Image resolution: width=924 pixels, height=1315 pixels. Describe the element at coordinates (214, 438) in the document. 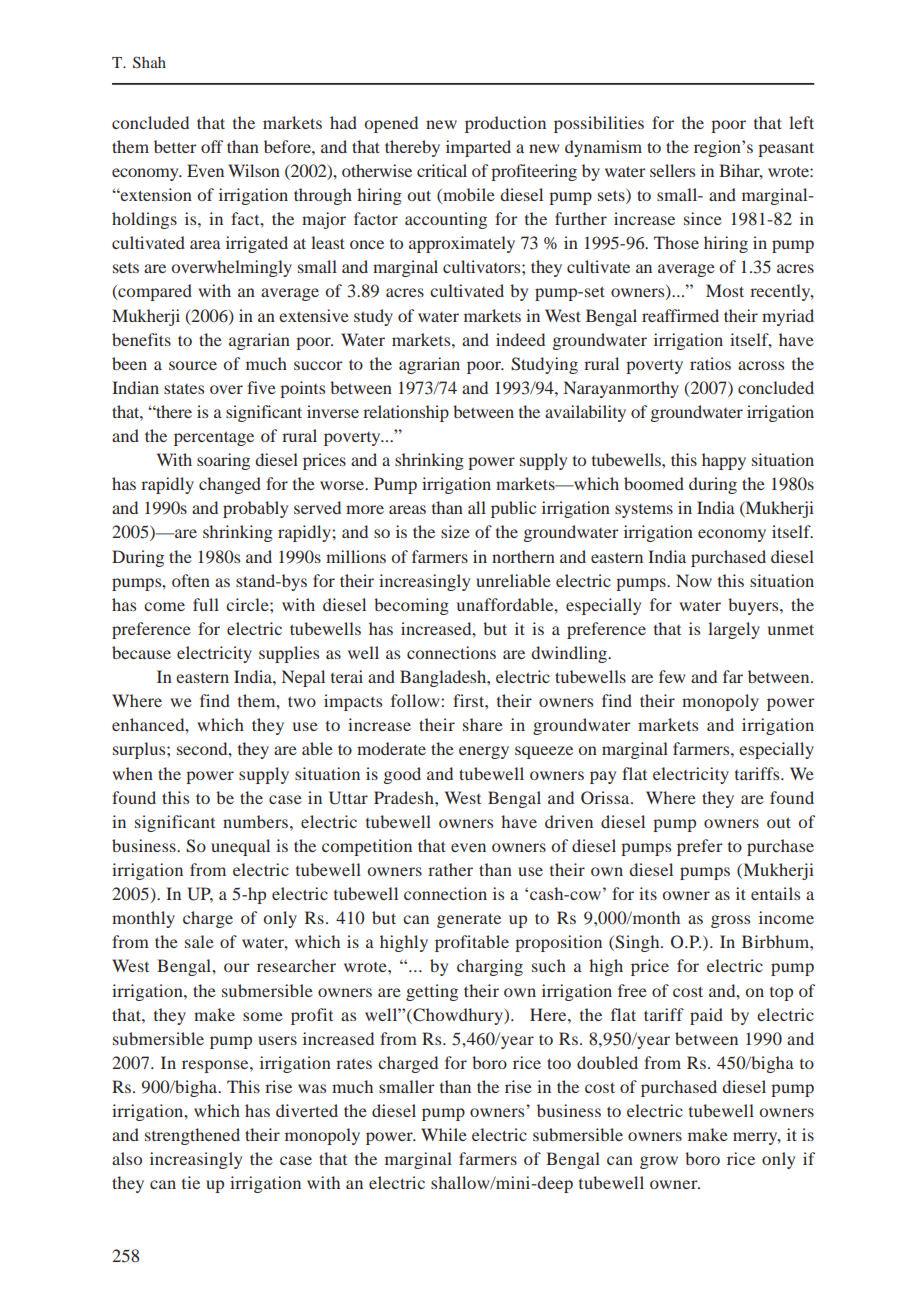

I see `percentage` at that location.
